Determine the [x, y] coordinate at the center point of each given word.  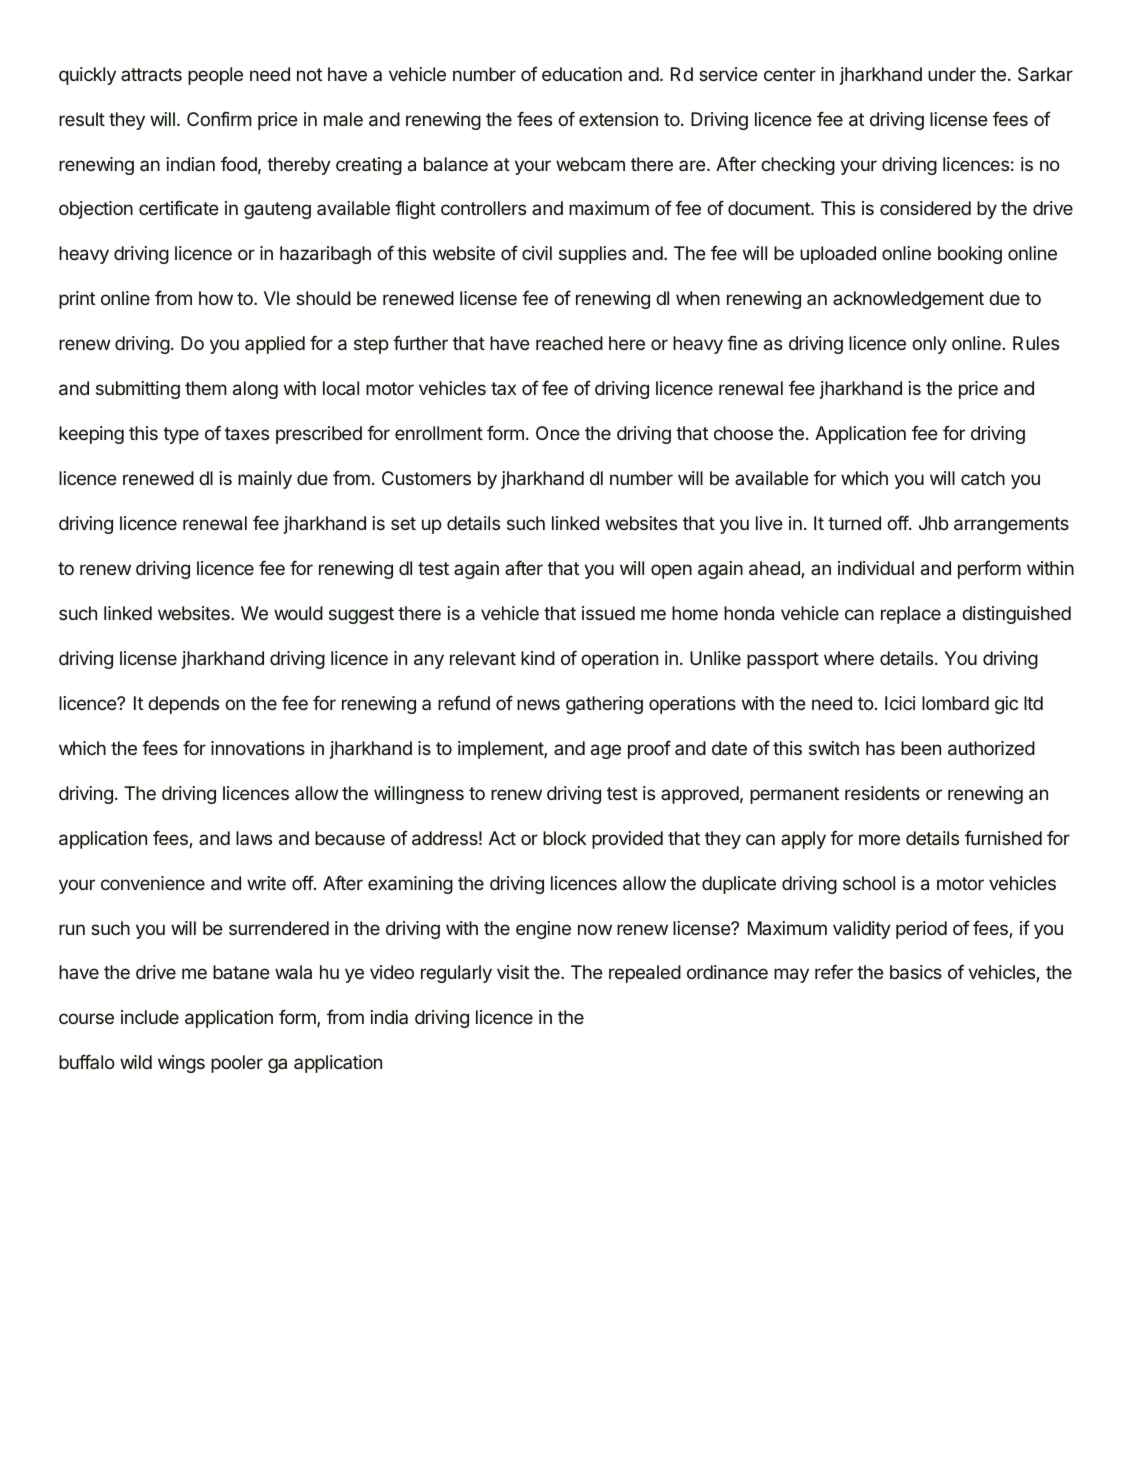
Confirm [219, 118]
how [216, 298]
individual [876, 568]
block [564, 838]
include [150, 1017]
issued [608, 613]
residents [882, 793]
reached [569, 343]
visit [513, 972]
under [952, 74]
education [582, 74]
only [929, 345]
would [298, 613]
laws [254, 838]
